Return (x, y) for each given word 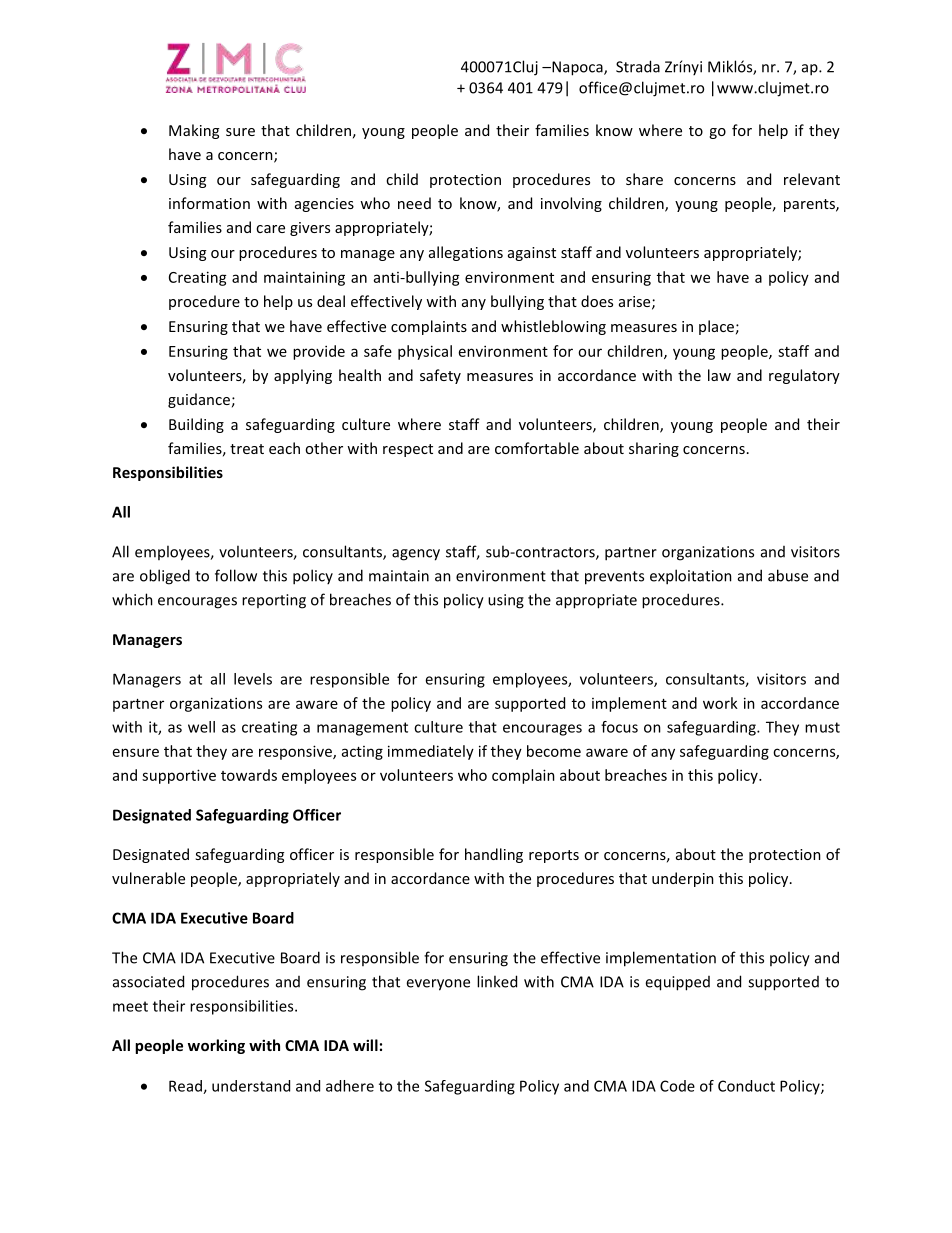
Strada (638, 66)
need (414, 203)
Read (186, 1087)
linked (497, 981)
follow (236, 575)
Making (194, 131)
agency (416, 555)
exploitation (691, 577)
